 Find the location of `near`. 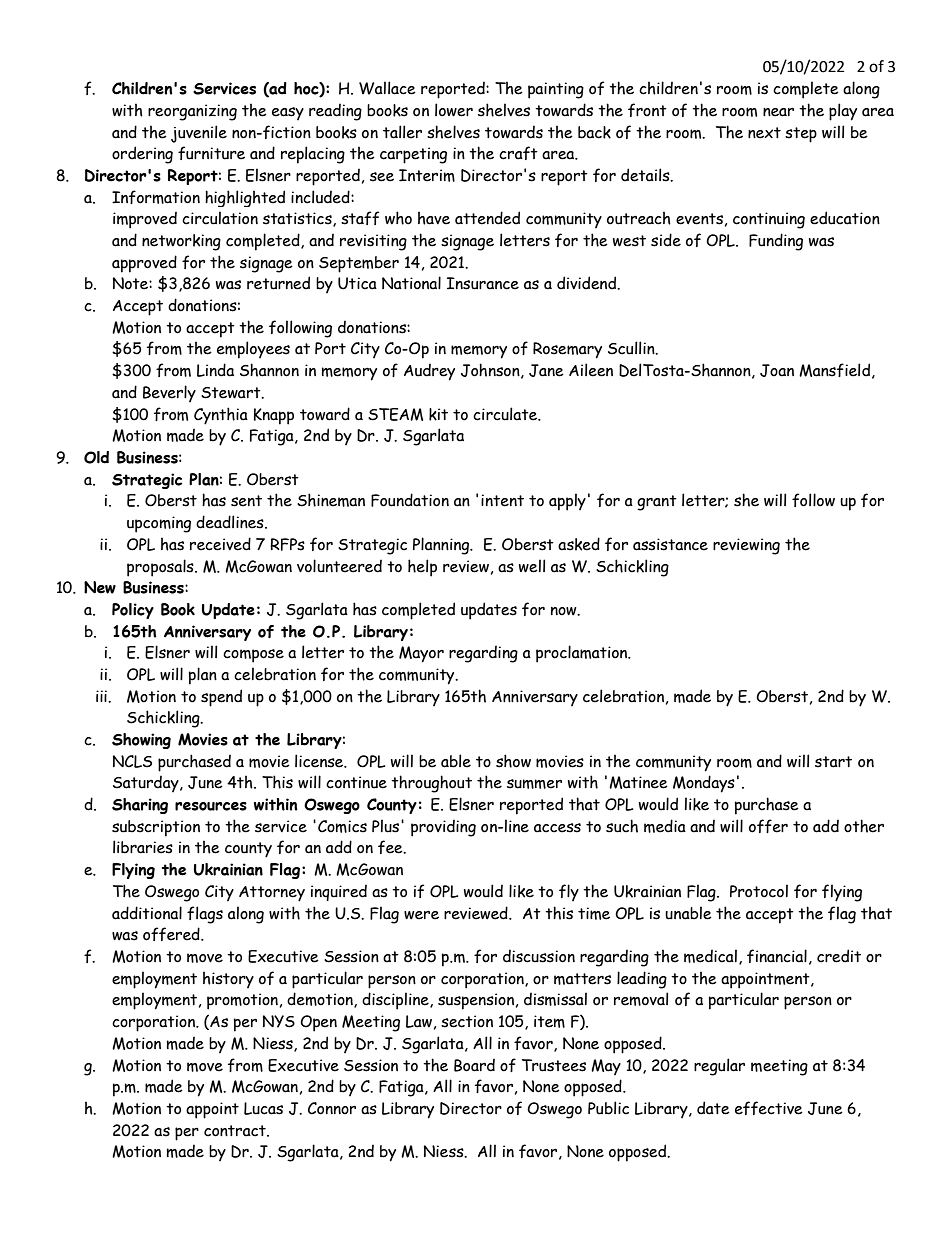

near is located at coordinates (778, 112).
